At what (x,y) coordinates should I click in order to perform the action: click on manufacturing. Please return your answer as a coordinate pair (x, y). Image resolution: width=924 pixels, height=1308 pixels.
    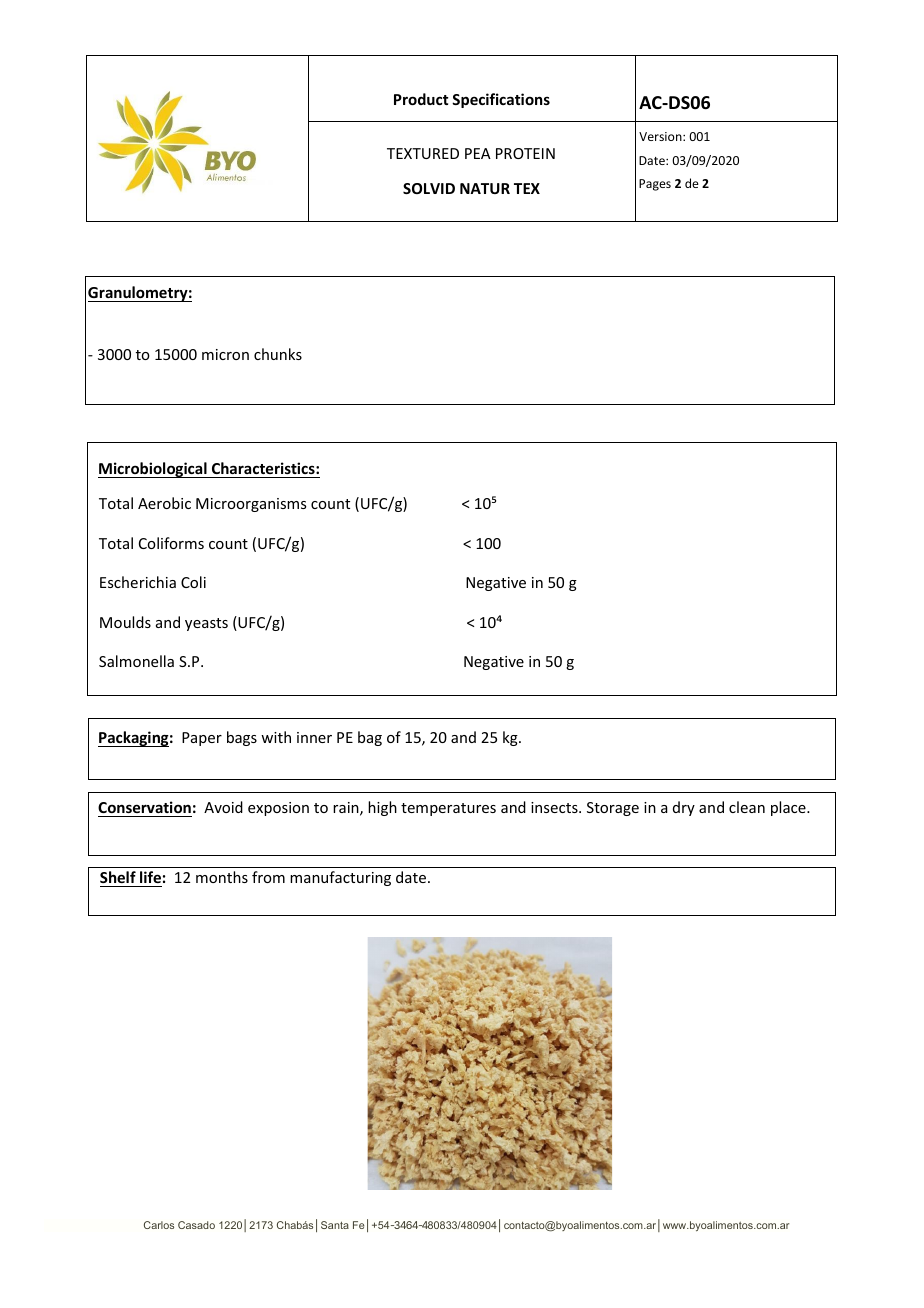
    Looking at the image, I should click on (340, 878).
